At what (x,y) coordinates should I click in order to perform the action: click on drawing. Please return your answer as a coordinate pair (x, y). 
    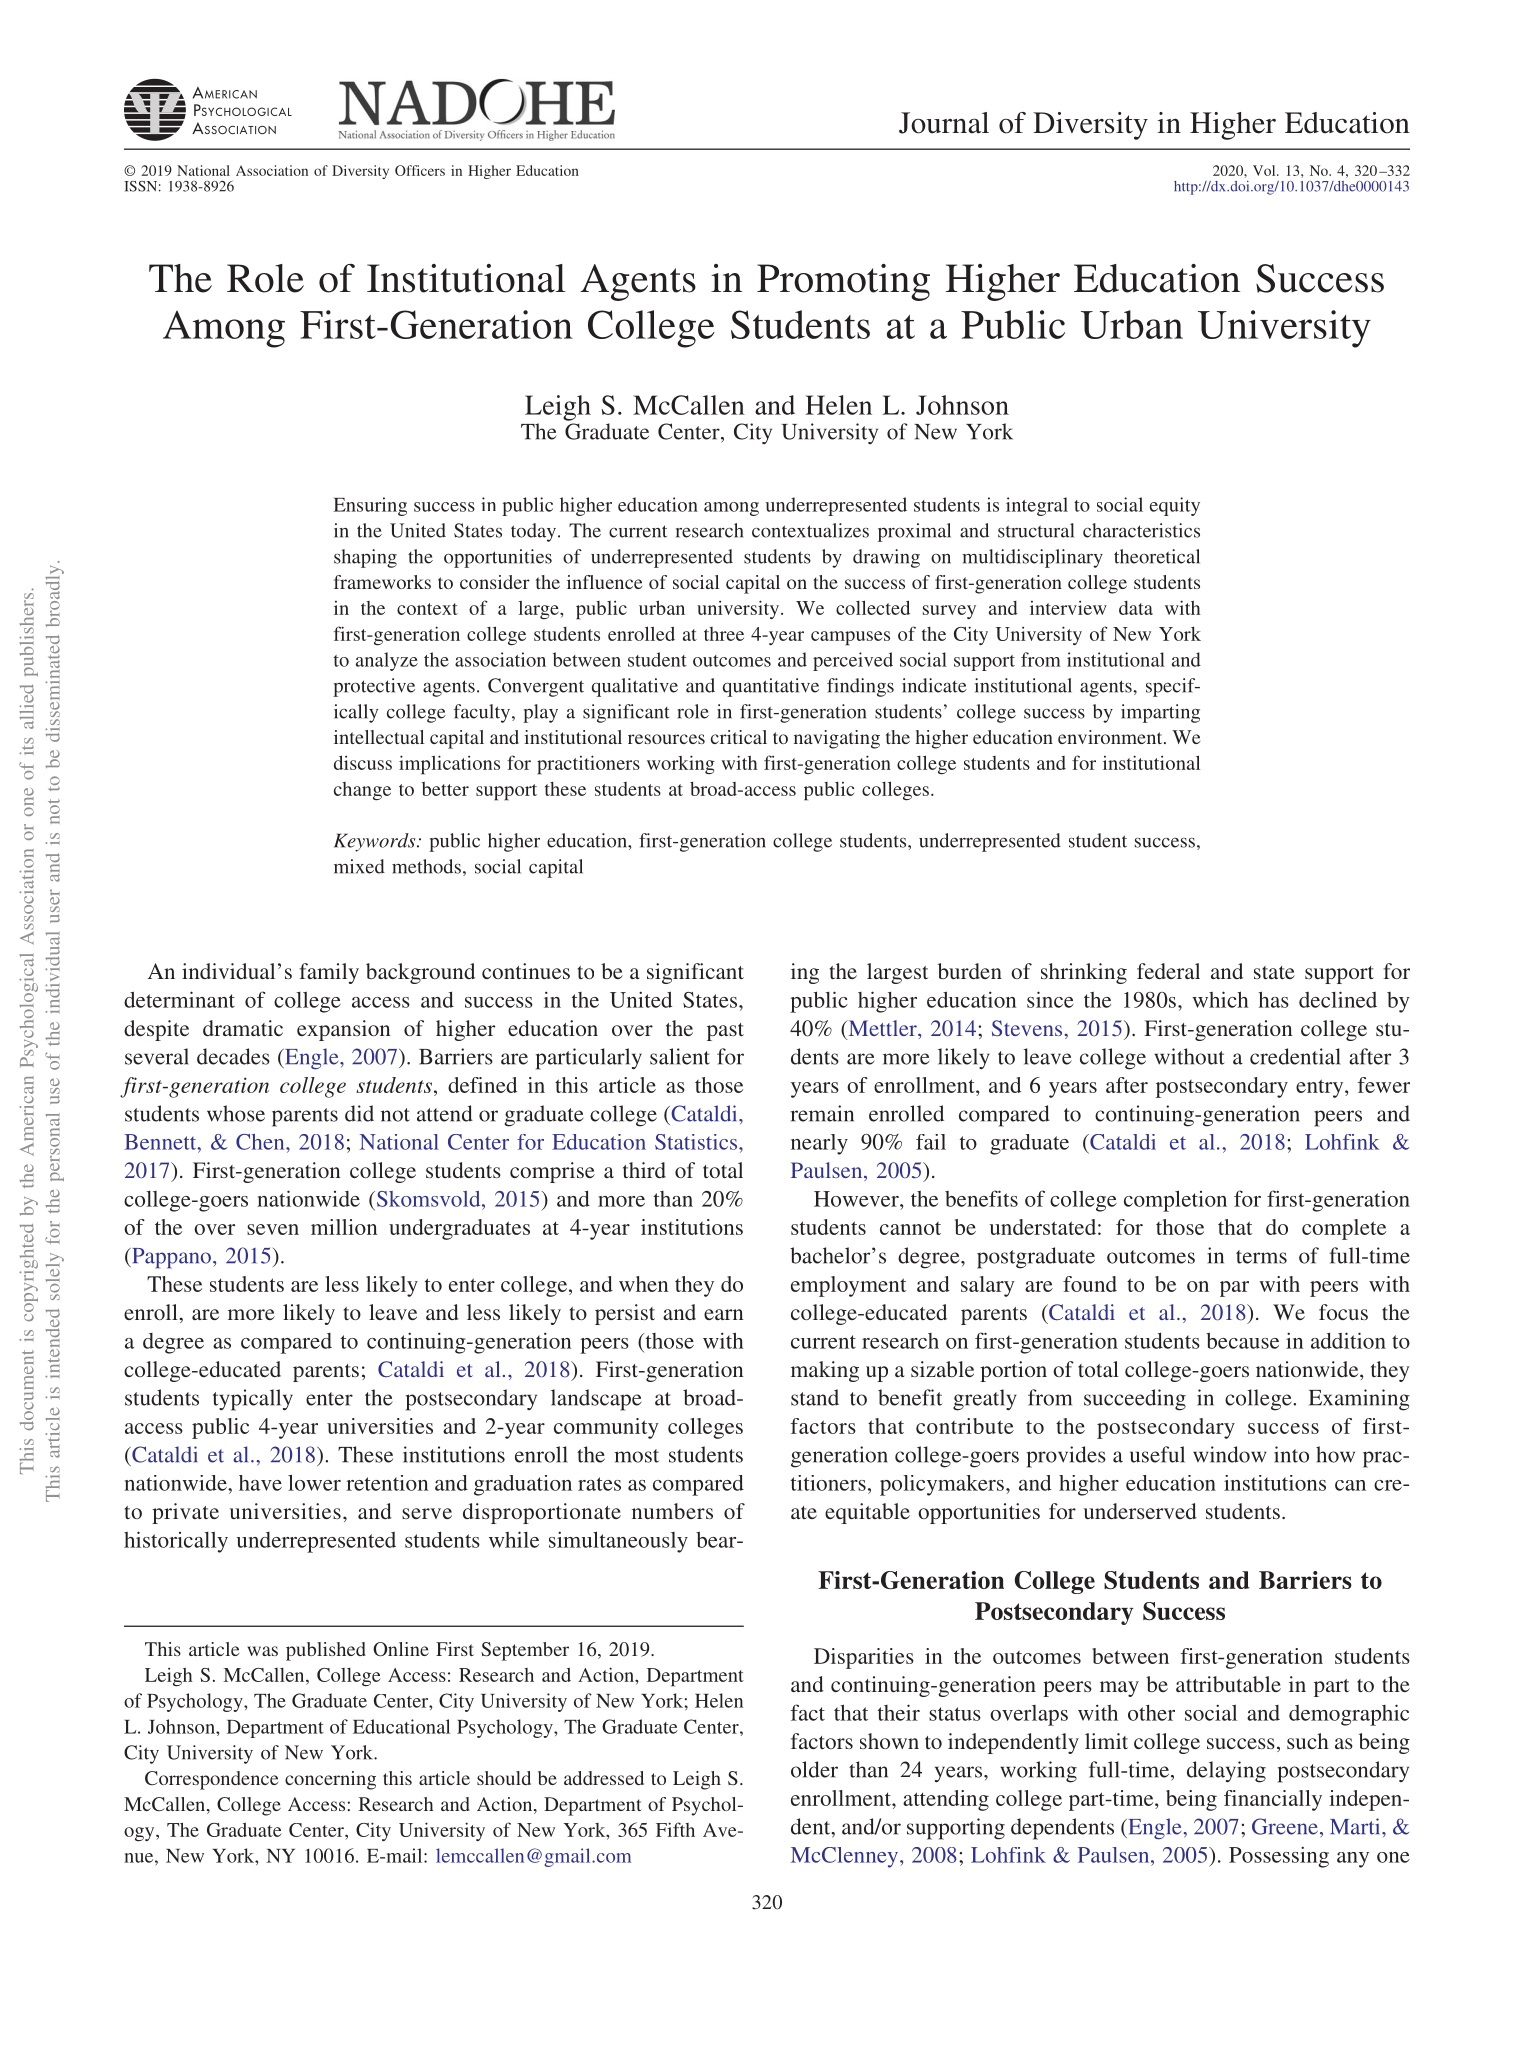
    Looking at the image, I should click on (886, 558).
